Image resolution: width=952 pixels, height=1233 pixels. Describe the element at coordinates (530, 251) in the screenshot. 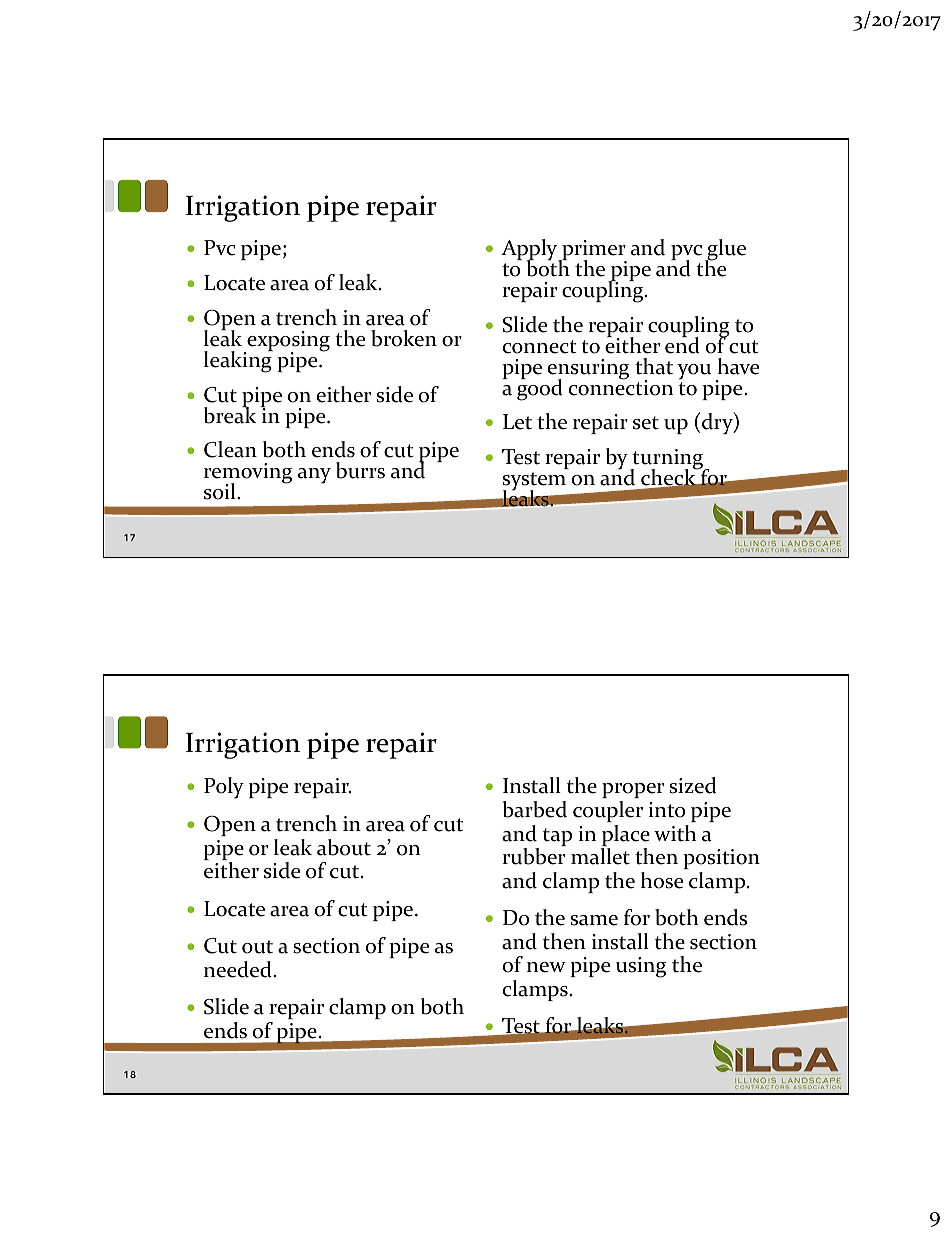

I see `Apply` at that location.
